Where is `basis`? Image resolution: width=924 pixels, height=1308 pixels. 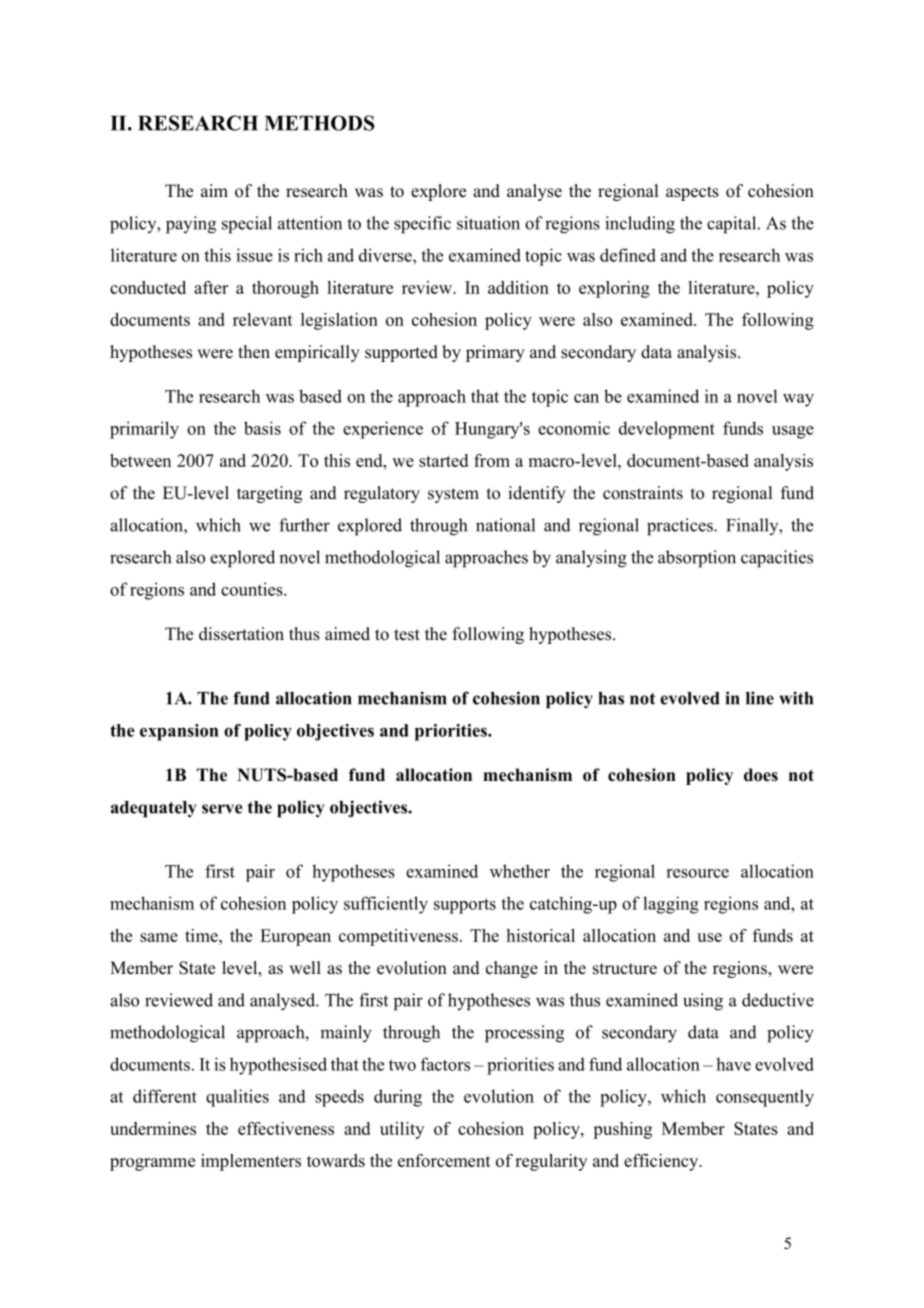 basis is located at coordinates (262, 428).
